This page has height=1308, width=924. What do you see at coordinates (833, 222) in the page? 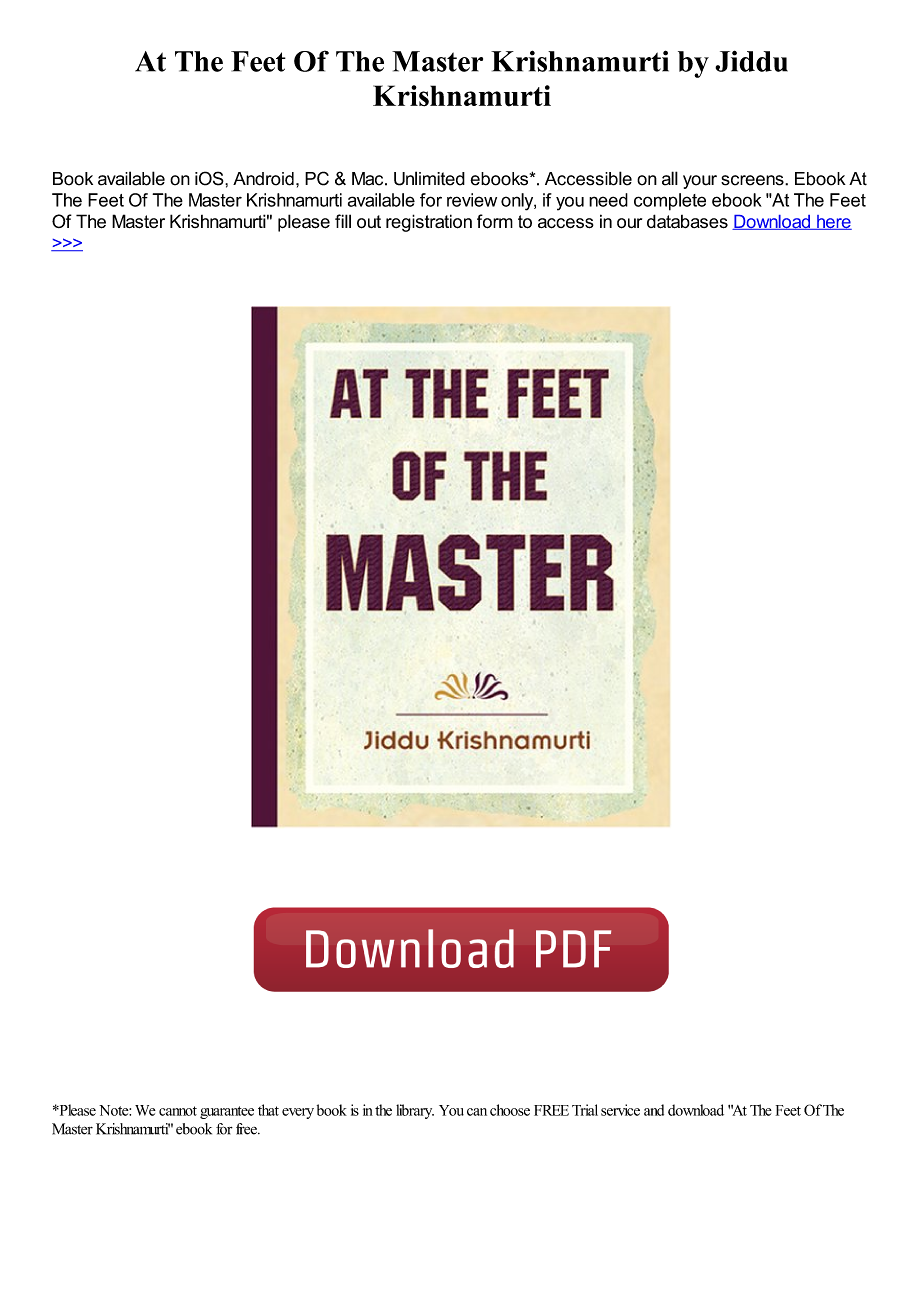
I see `here` at bounding box center [833, 222].
